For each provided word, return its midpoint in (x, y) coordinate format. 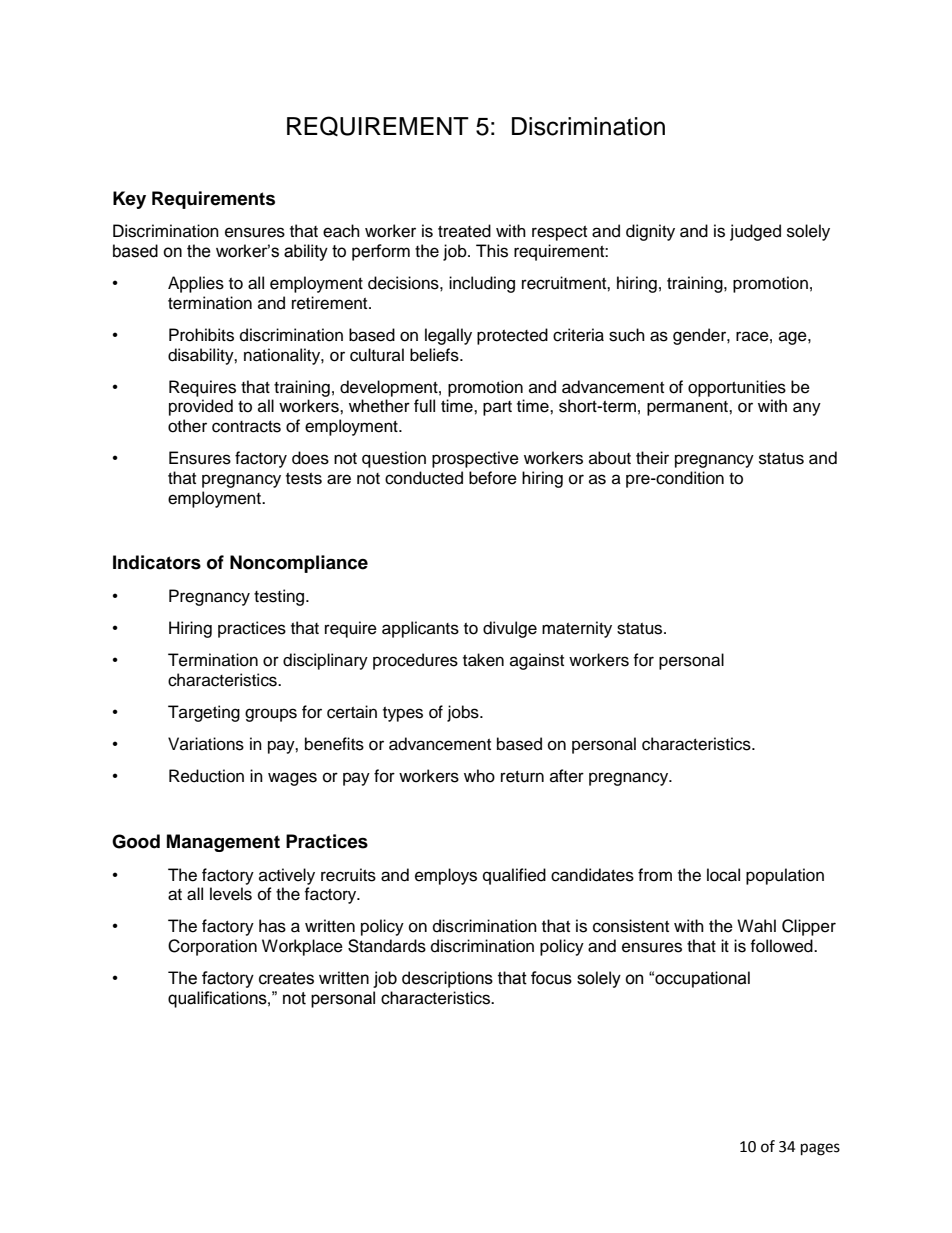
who (479, 776)
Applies (196, 284)
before (493, 478)
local (723, 875)
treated (464, 231)
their (652, 458)
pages (820, 1149)
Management (223, 843)
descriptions (447, 979)
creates (286, 978)
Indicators (157, 562)
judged (755, 232)
